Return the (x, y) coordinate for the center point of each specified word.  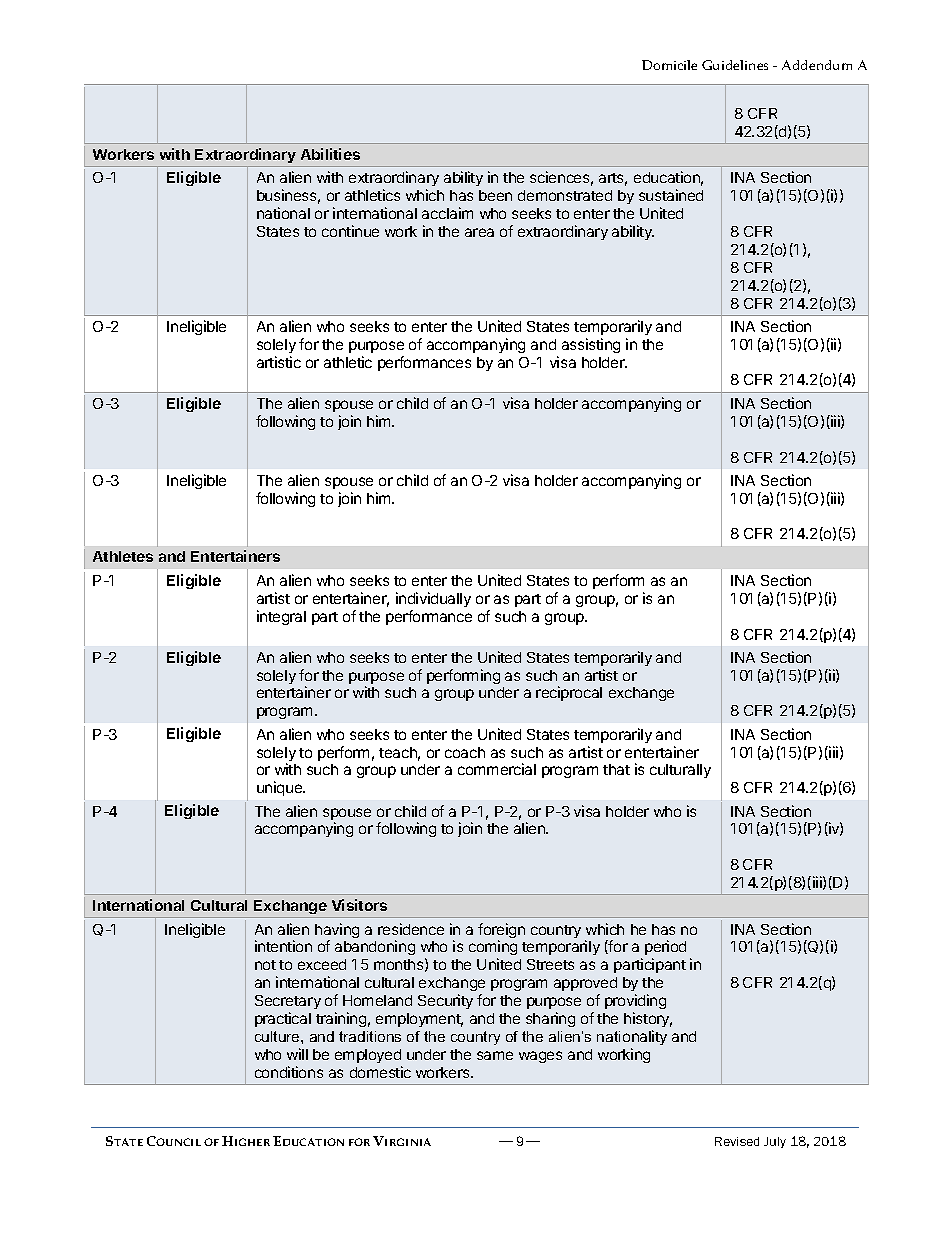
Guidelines (735, 65)
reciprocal (569, 693)
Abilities (330, 154)
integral (281, 617)
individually (433, 599)
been (495, 195)
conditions (289, 1072)
